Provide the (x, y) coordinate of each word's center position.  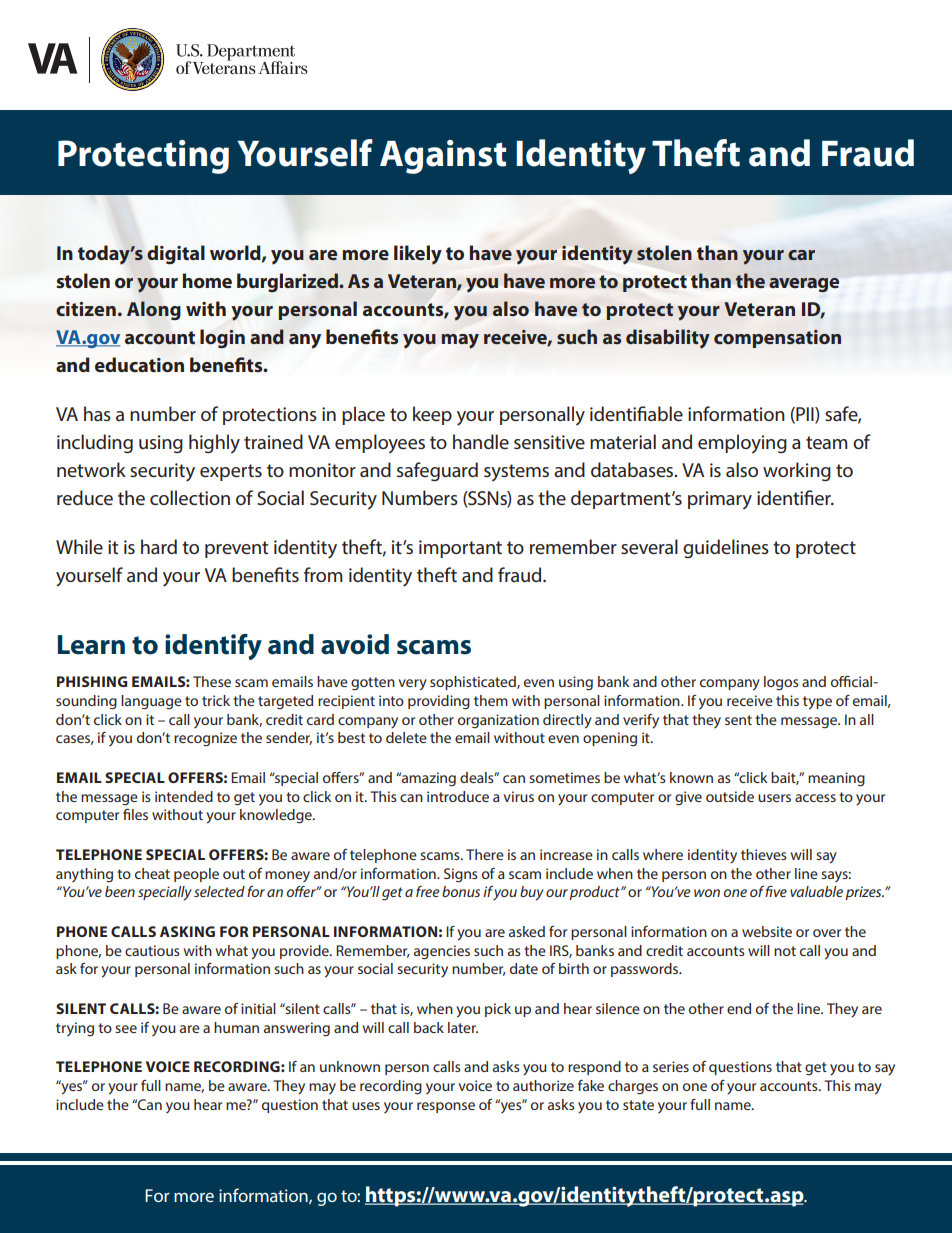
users (774, 798)
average (804, 285)
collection (190, 497)
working (797, 471)
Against (443, 157)
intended (184, 796)
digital (176, 255)
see (126, 1029)
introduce (458, 796)
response (446, 1107)
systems (516, 473)
